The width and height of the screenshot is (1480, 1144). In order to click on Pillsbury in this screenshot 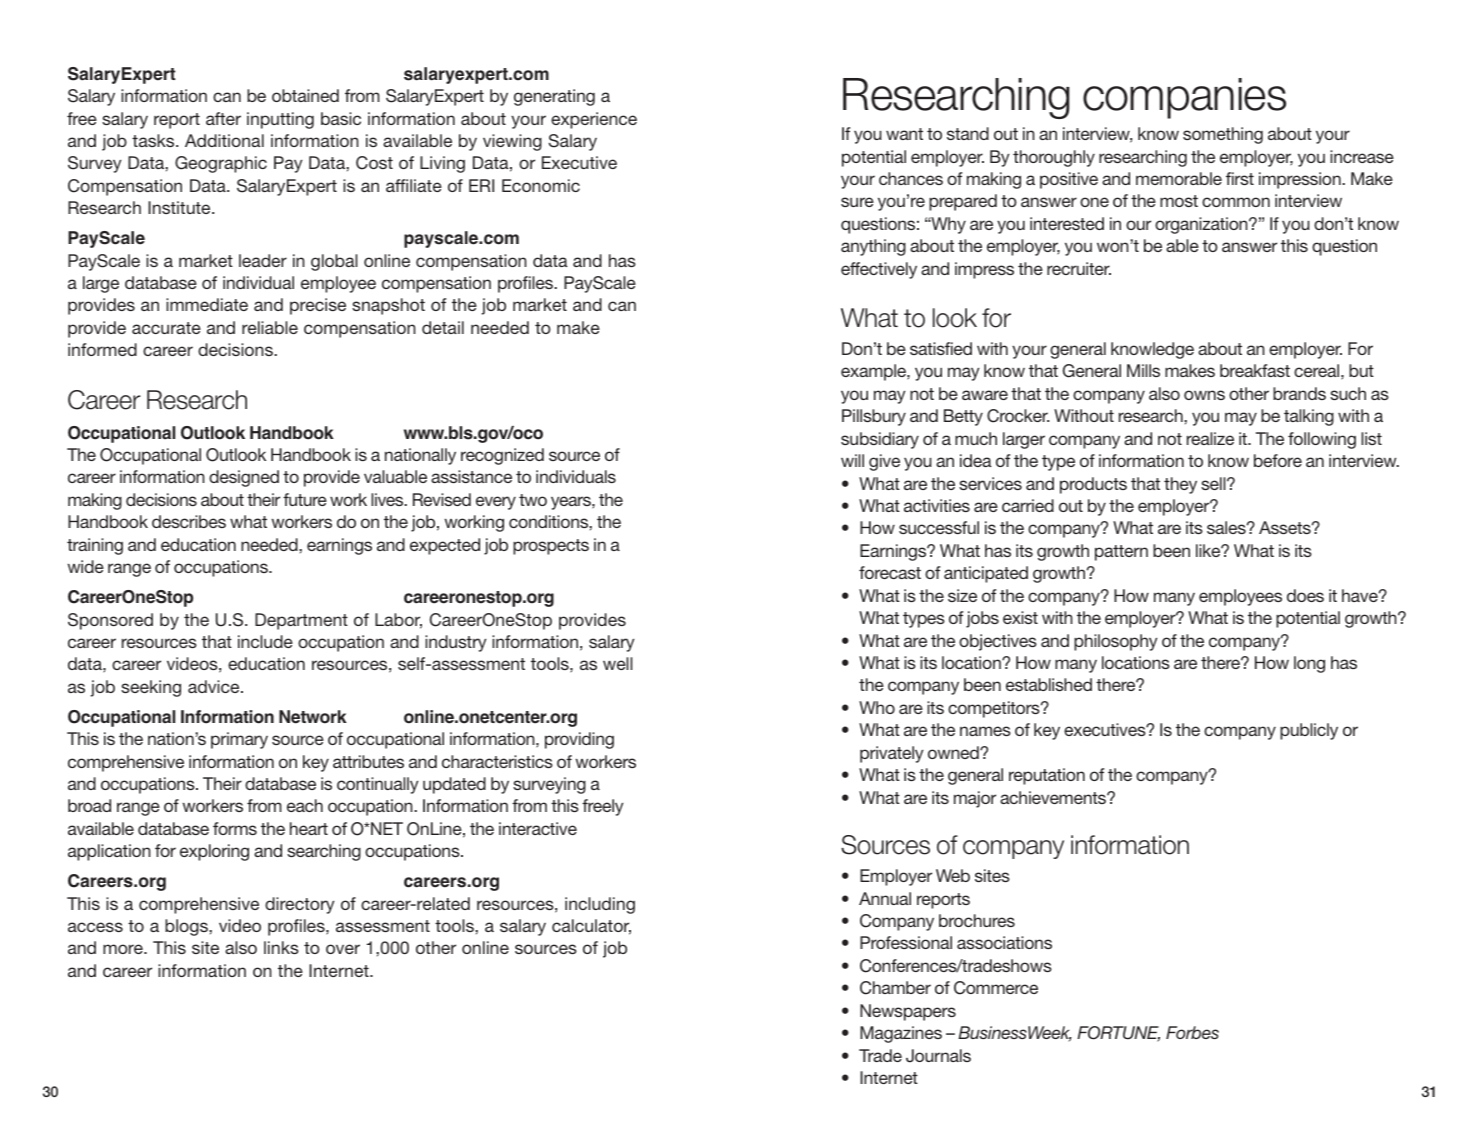, I will do `click(874, 417)`.
